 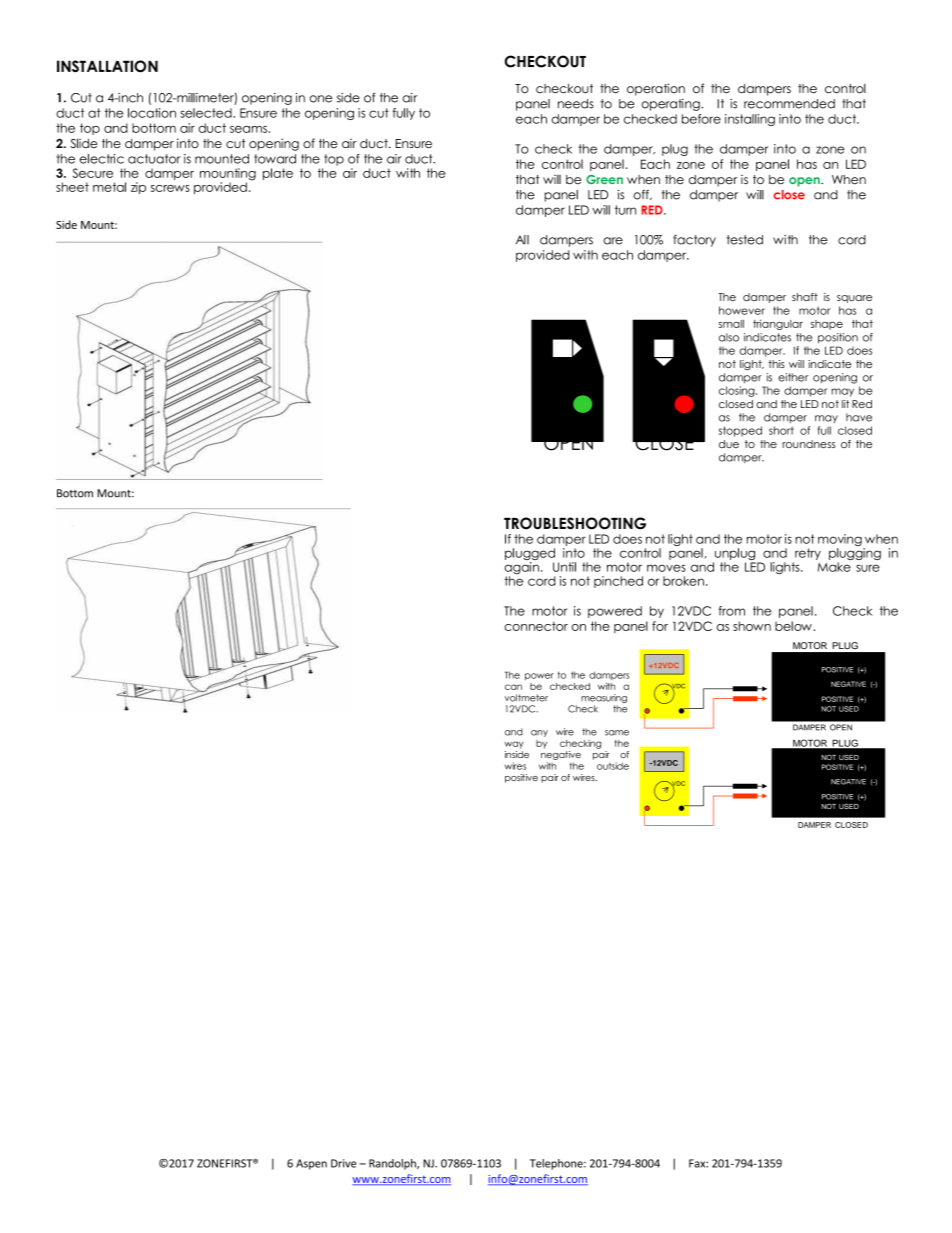 What do you see at coordinates (170, 188) in the page?
I see `screws` at bounding box center [170, 188].
